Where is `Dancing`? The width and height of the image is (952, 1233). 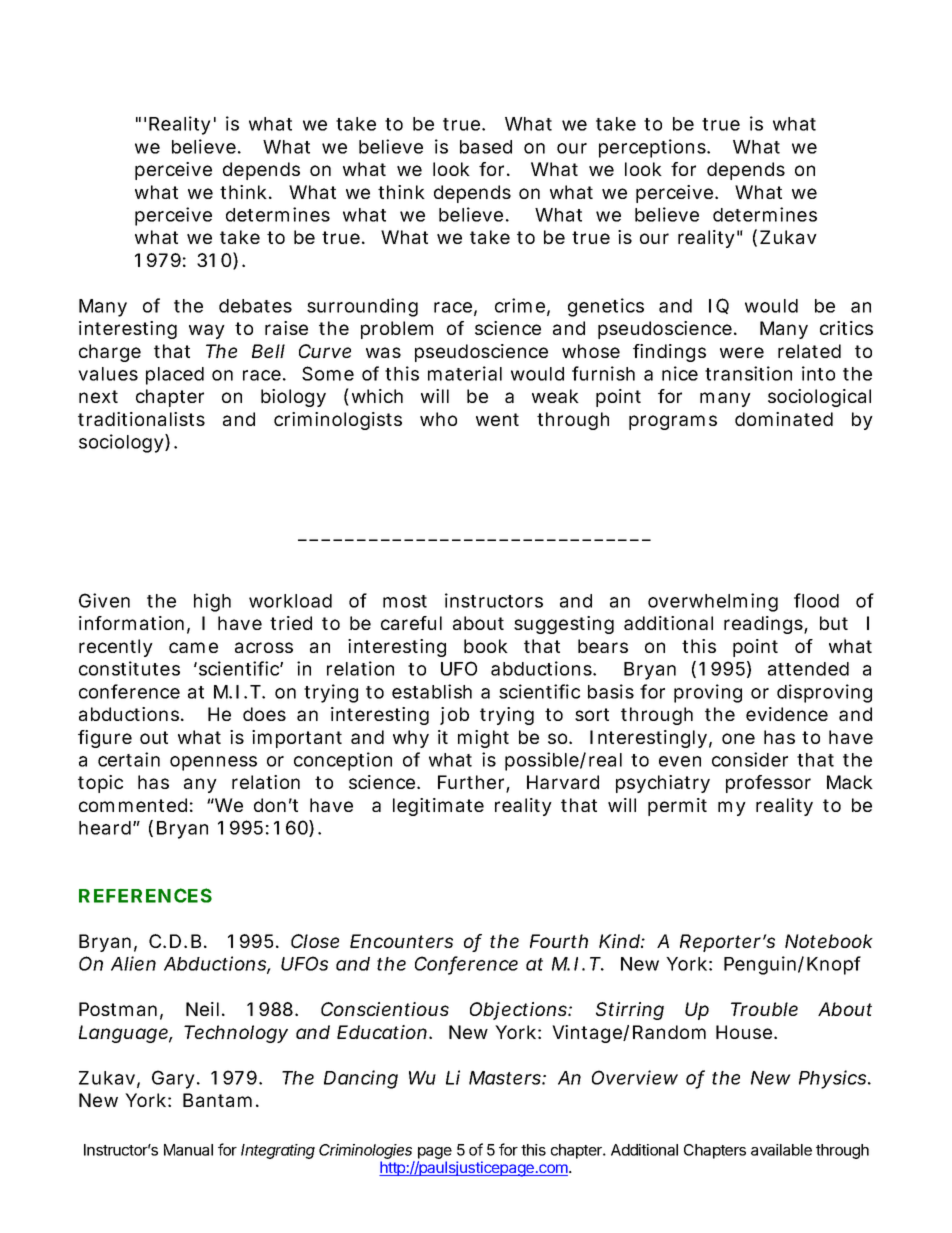
Dancing is located at coordinates (361, 1079).
